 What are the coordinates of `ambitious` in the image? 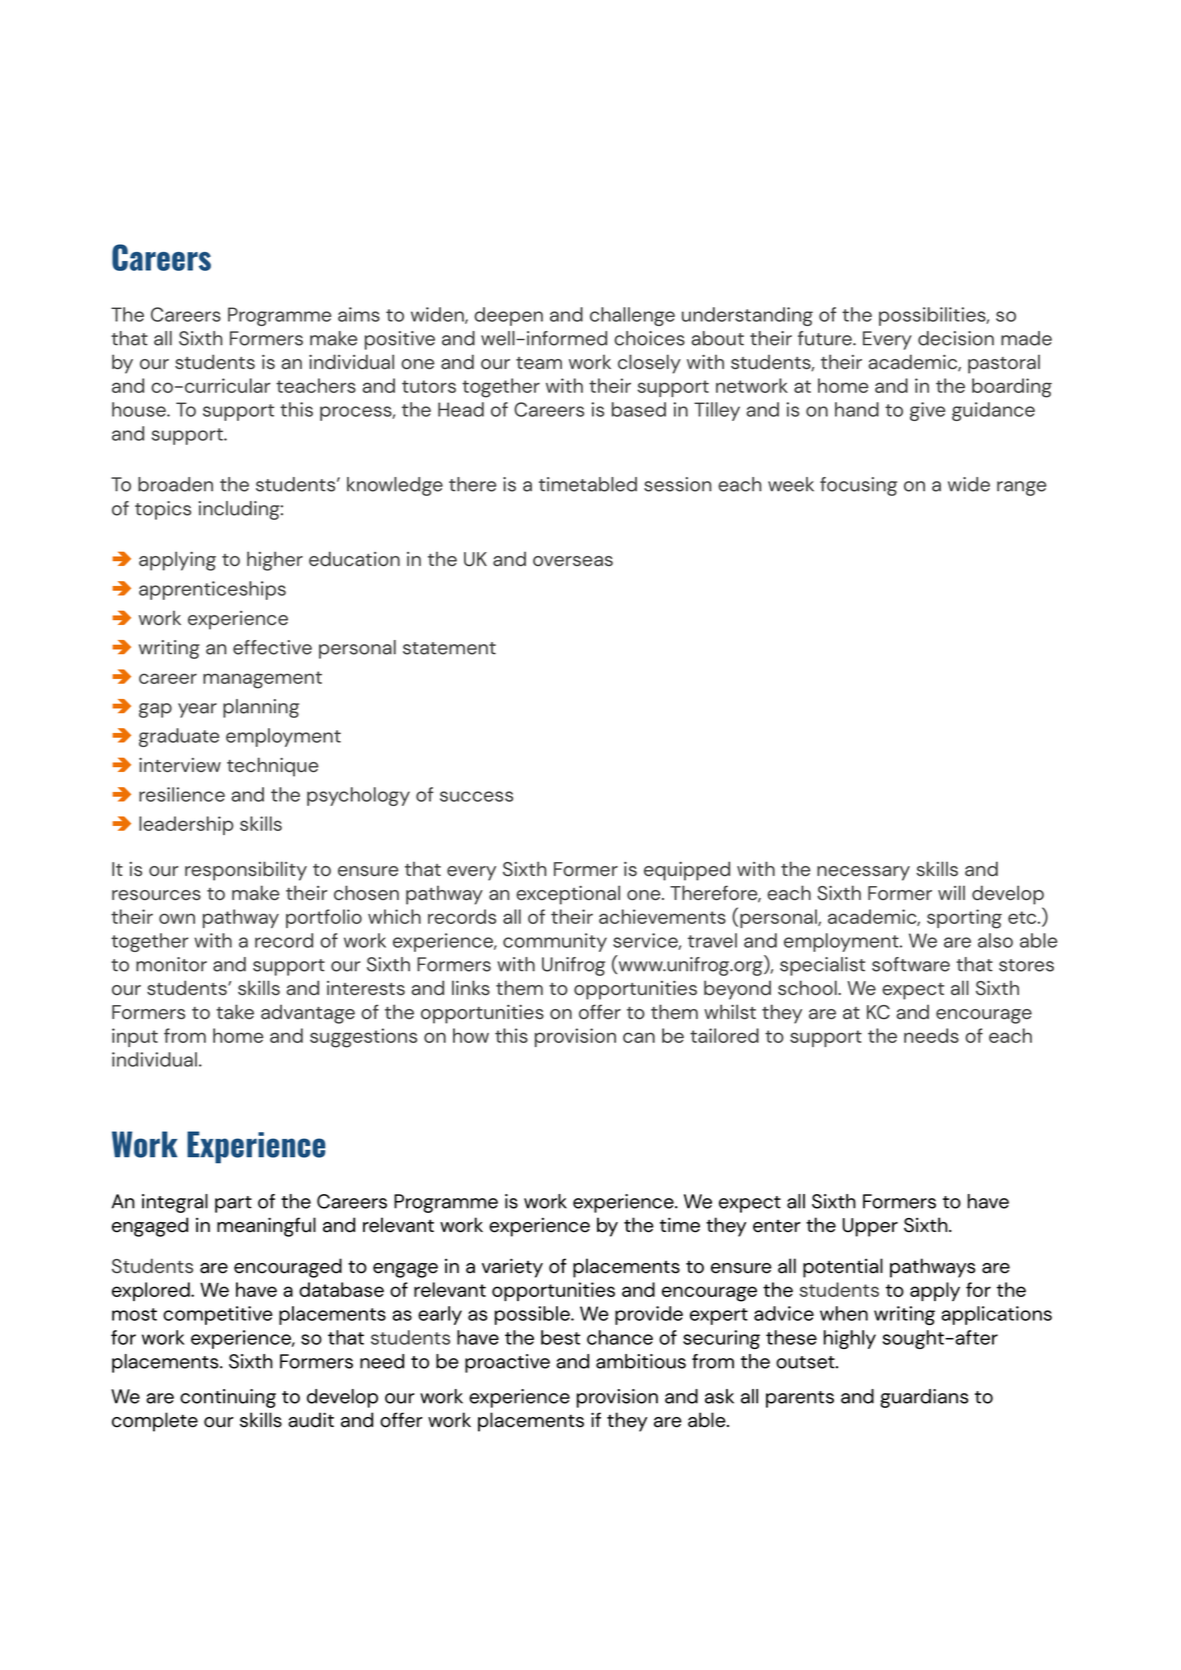 It's located at (641, 1361).
